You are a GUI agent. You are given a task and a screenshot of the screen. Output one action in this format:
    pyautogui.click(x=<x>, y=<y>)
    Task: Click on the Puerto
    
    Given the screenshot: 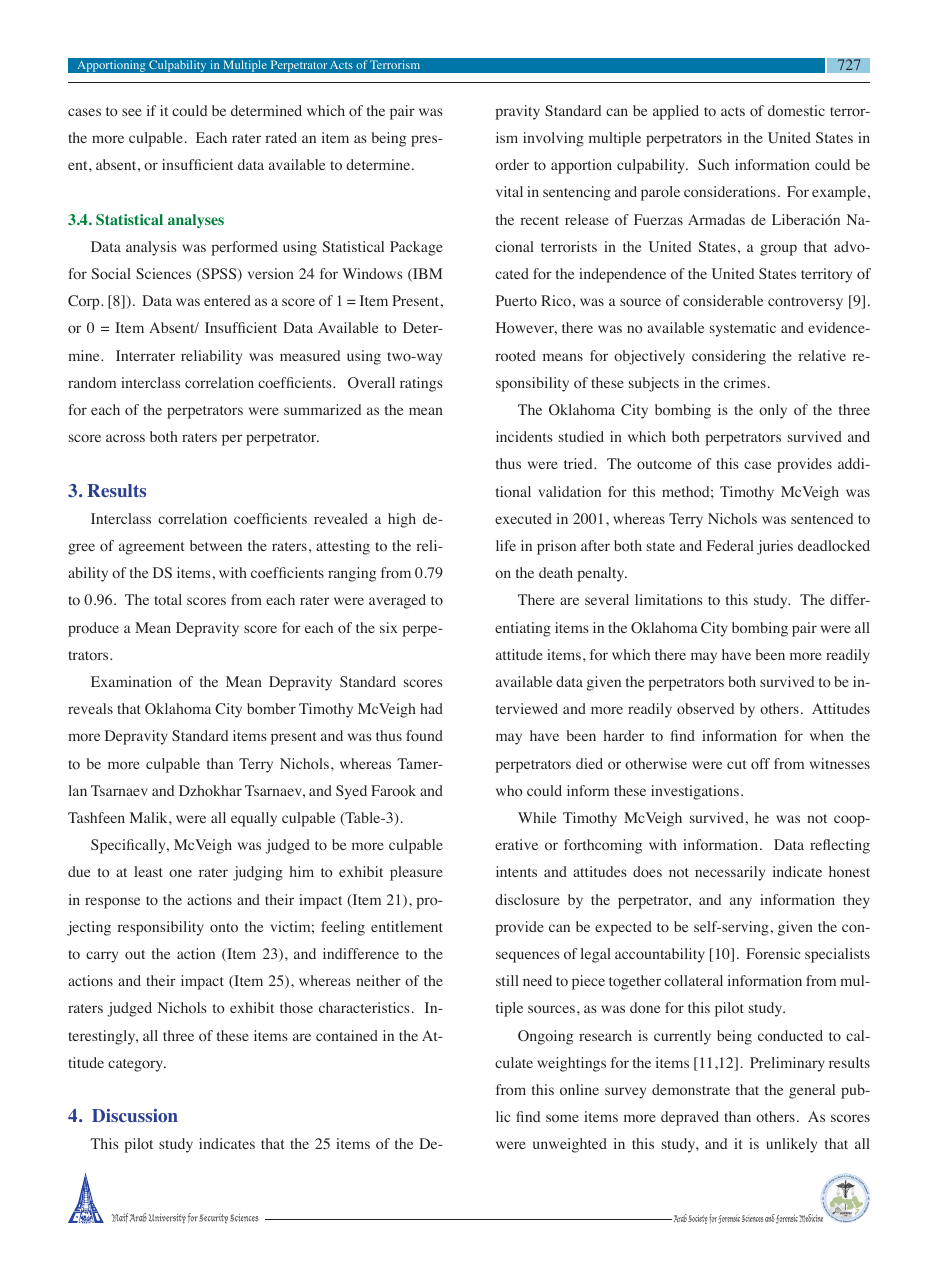 What is the action you would take?
    pyautogui.click(x=516, y=300)
